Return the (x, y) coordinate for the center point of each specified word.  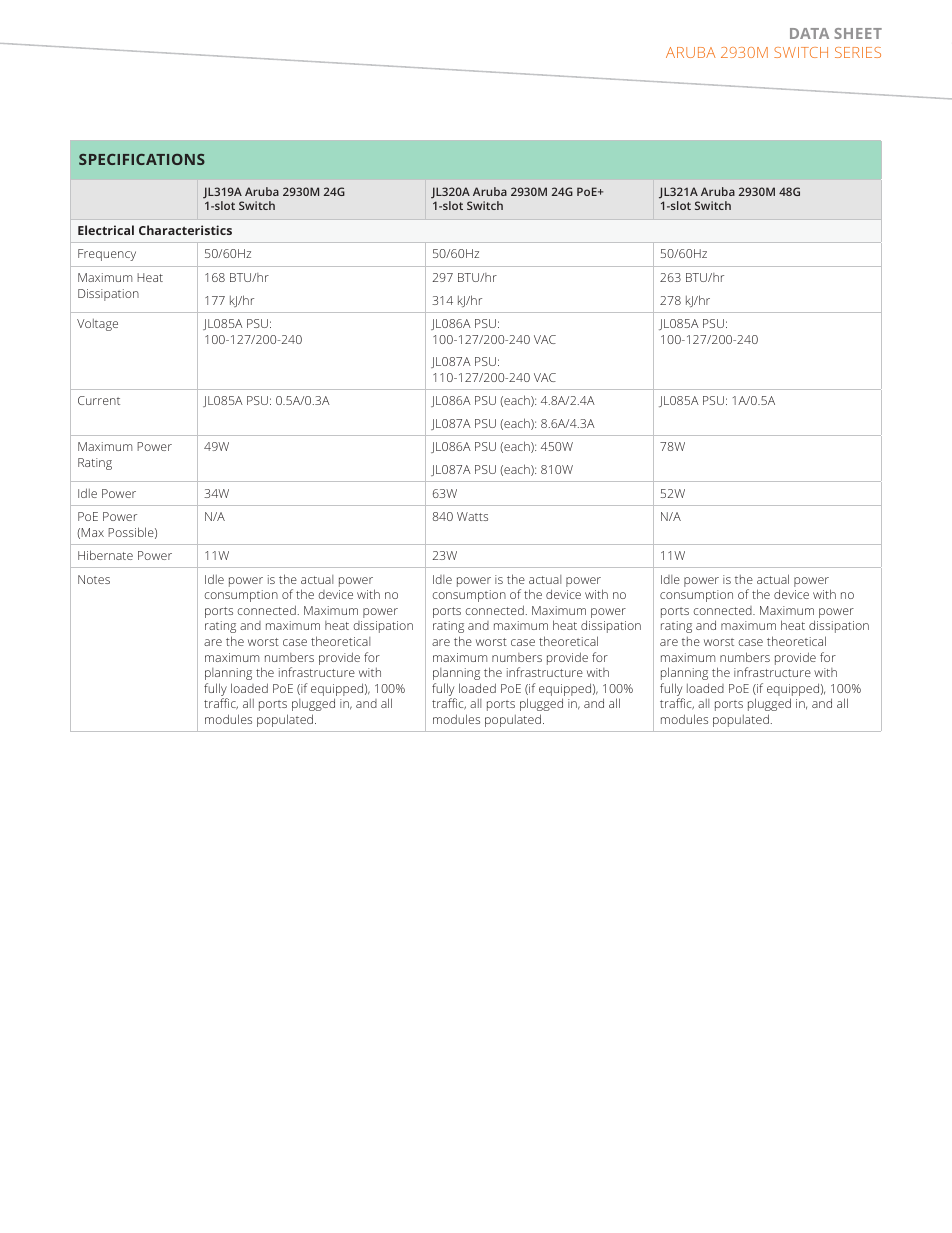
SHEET (858, 33)
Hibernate (105, 555)
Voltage (97, 325)
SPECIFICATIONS (142, 159)
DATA (809, 33)
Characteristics (185, 230)
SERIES (858, 52)
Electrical (106, 230)
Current (99, 400)
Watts (472, 516)
